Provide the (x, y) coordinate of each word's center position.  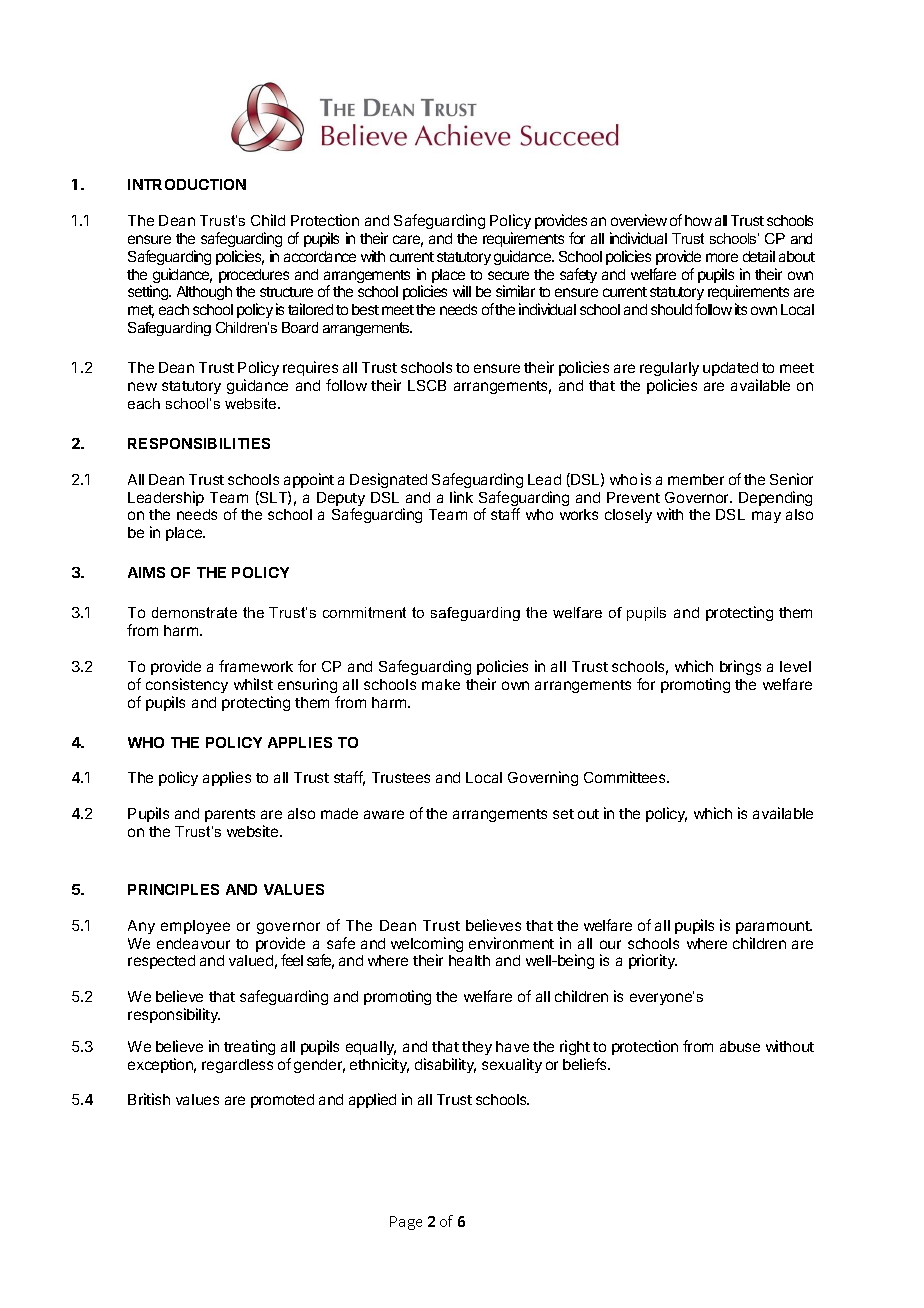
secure (508, 275)
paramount (774, 927)
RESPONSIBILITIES (199, 443)
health (469, 960)
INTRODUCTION (187, 184)
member (696, 479)
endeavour (193, 943)
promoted (282, 1101)
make (441, 684)
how (698, 220)
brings (740, 667)
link (461, 497)
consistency (187, 685)
